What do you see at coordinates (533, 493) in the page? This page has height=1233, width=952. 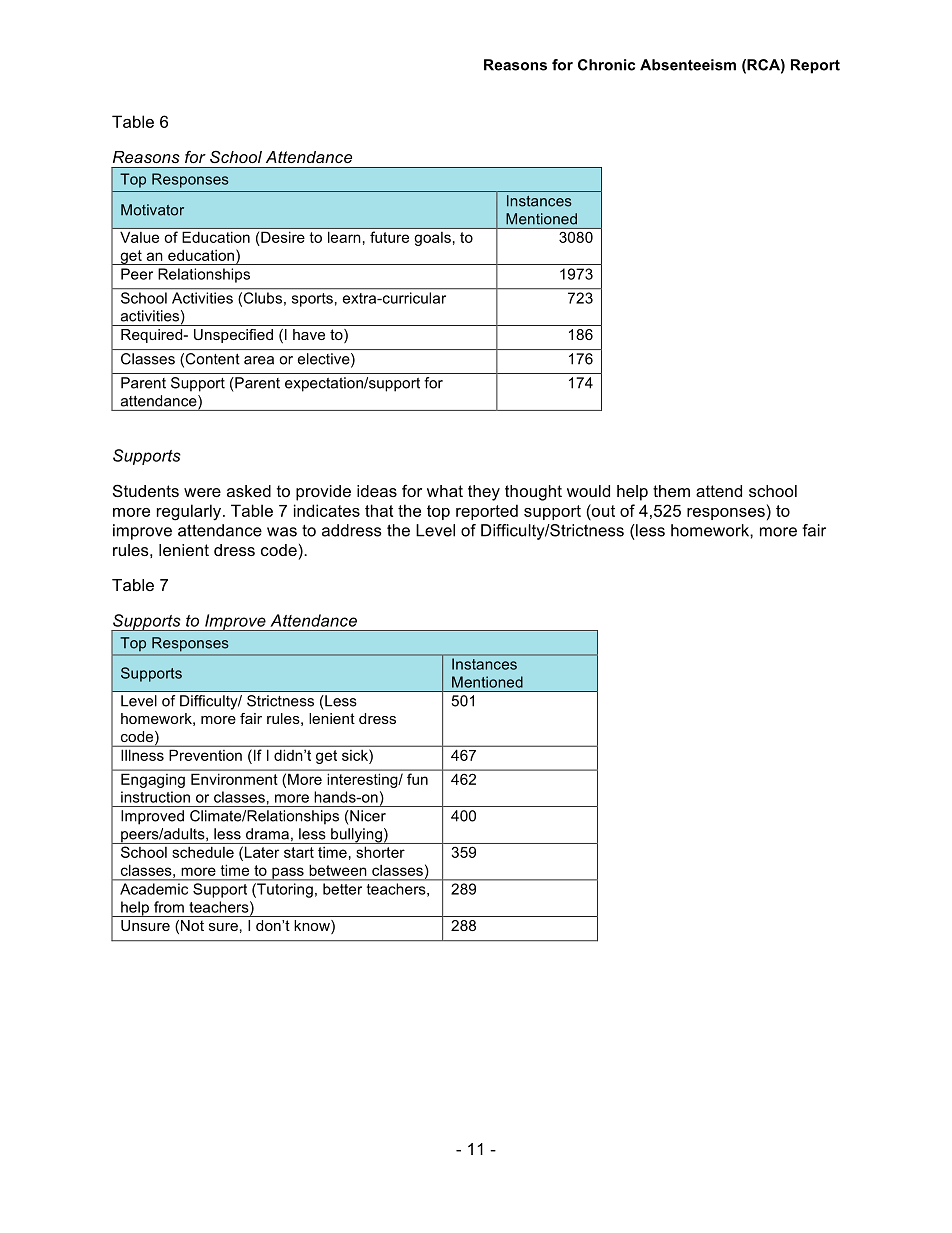 I see `thought` at bounding box center [533, 493].
